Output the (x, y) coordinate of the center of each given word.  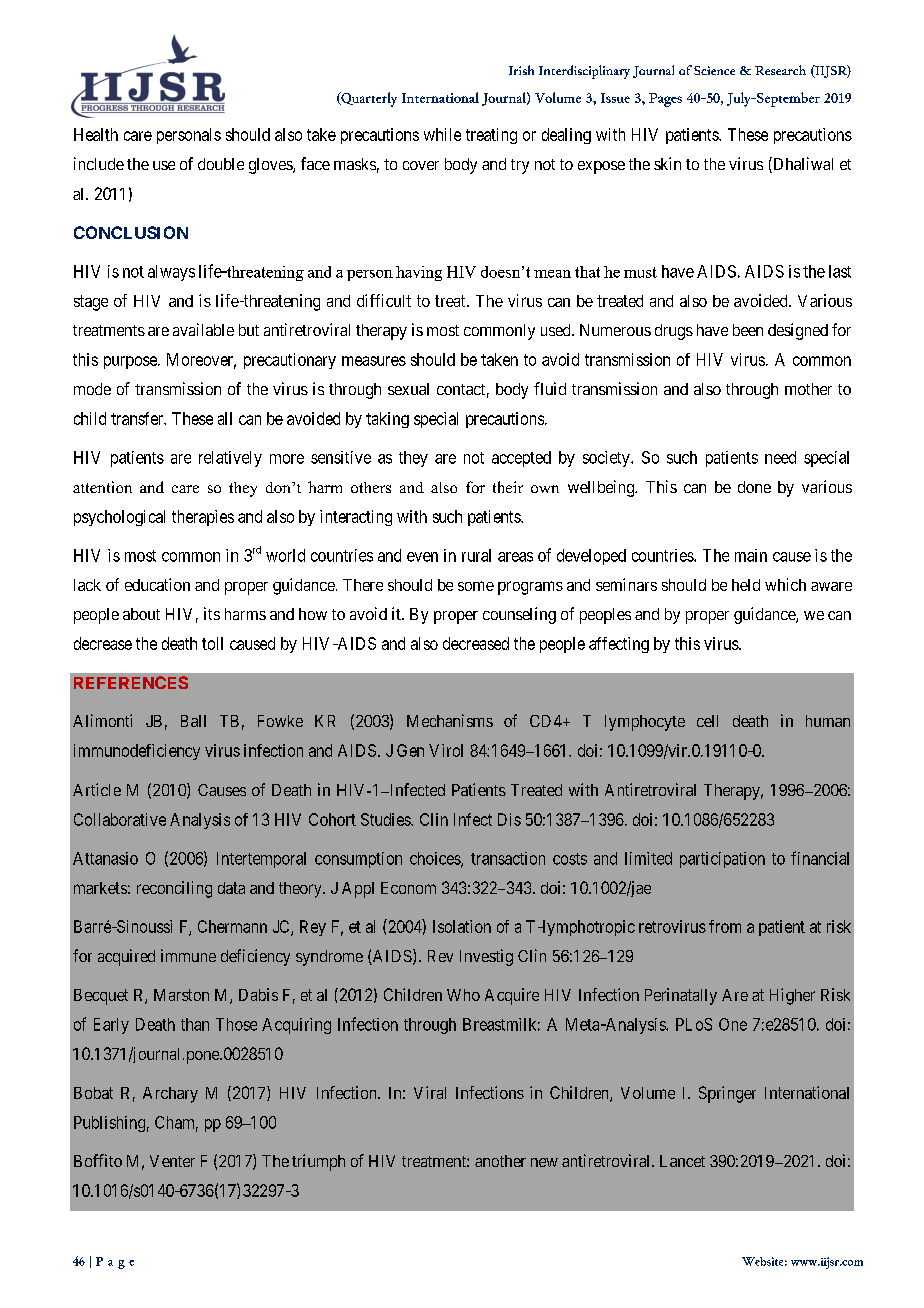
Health (96, 134)
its (212, 613)
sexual (408, 389)
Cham (176, 1123)
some (476, 586)
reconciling (174, 889)
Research (780, 70)
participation (722, 860)
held (746, 585)
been (748, 330)
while (442, 134)
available (203, 329)
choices (436, 859)
